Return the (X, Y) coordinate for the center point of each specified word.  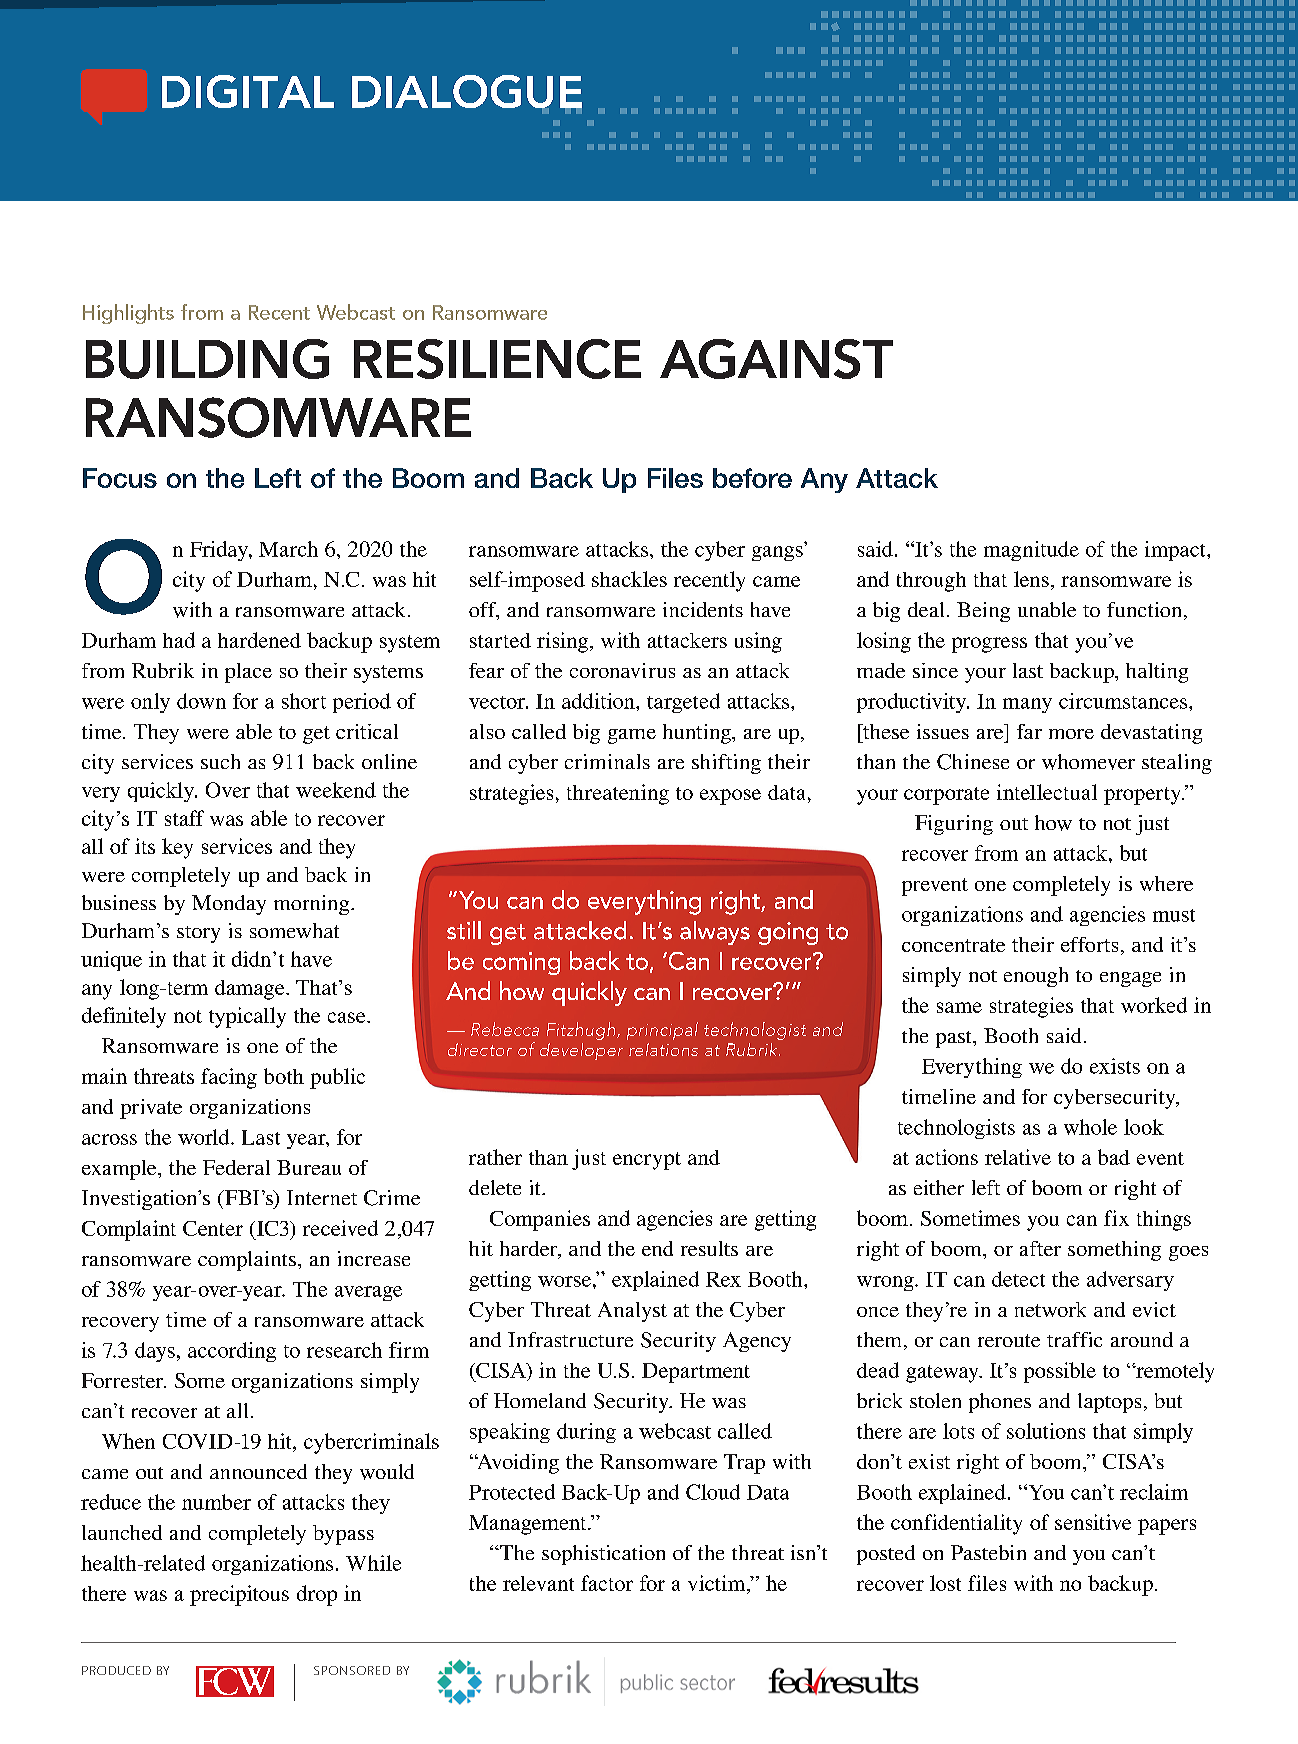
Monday (229, 905)
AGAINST (776, 359)
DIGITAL (248, 91)
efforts (1089, 944)
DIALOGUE (467, 93)
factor (607, 1583)
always (715, 933)
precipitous (239, 1595)
